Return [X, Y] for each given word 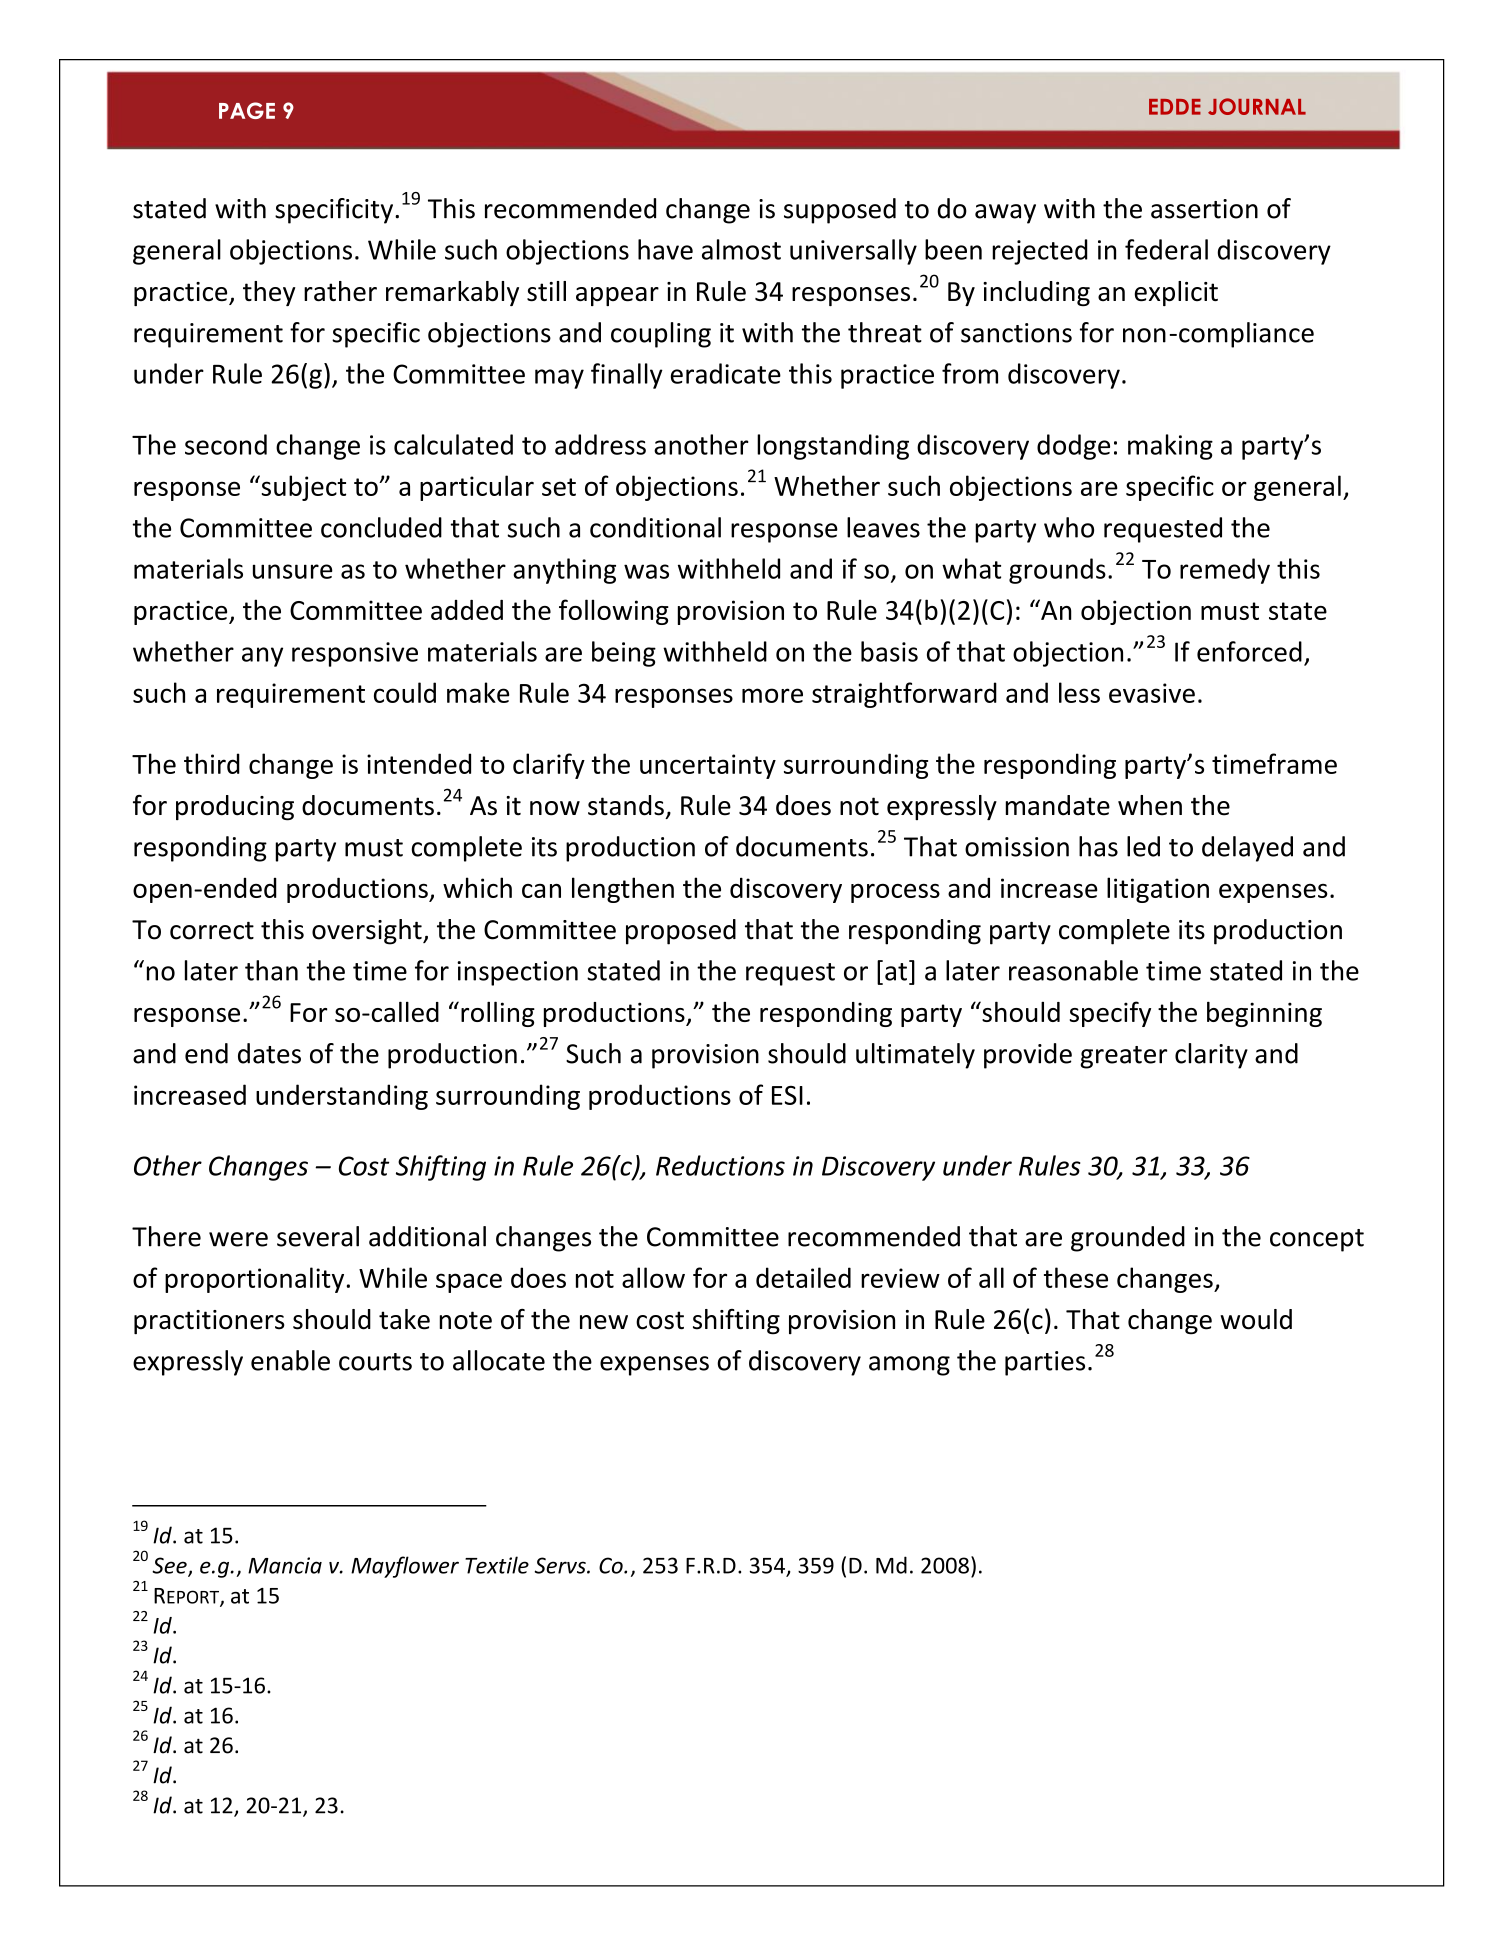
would [1256, 1319]
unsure [293, 571]
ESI [787, 1095]
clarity [1211, 1056]
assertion [1204, 209]
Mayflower [405, 1567]
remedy [1225, 571]
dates [269, 1053]
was [646, 571]
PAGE [247, 110]
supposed [840, 211]
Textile [497, 1565]
